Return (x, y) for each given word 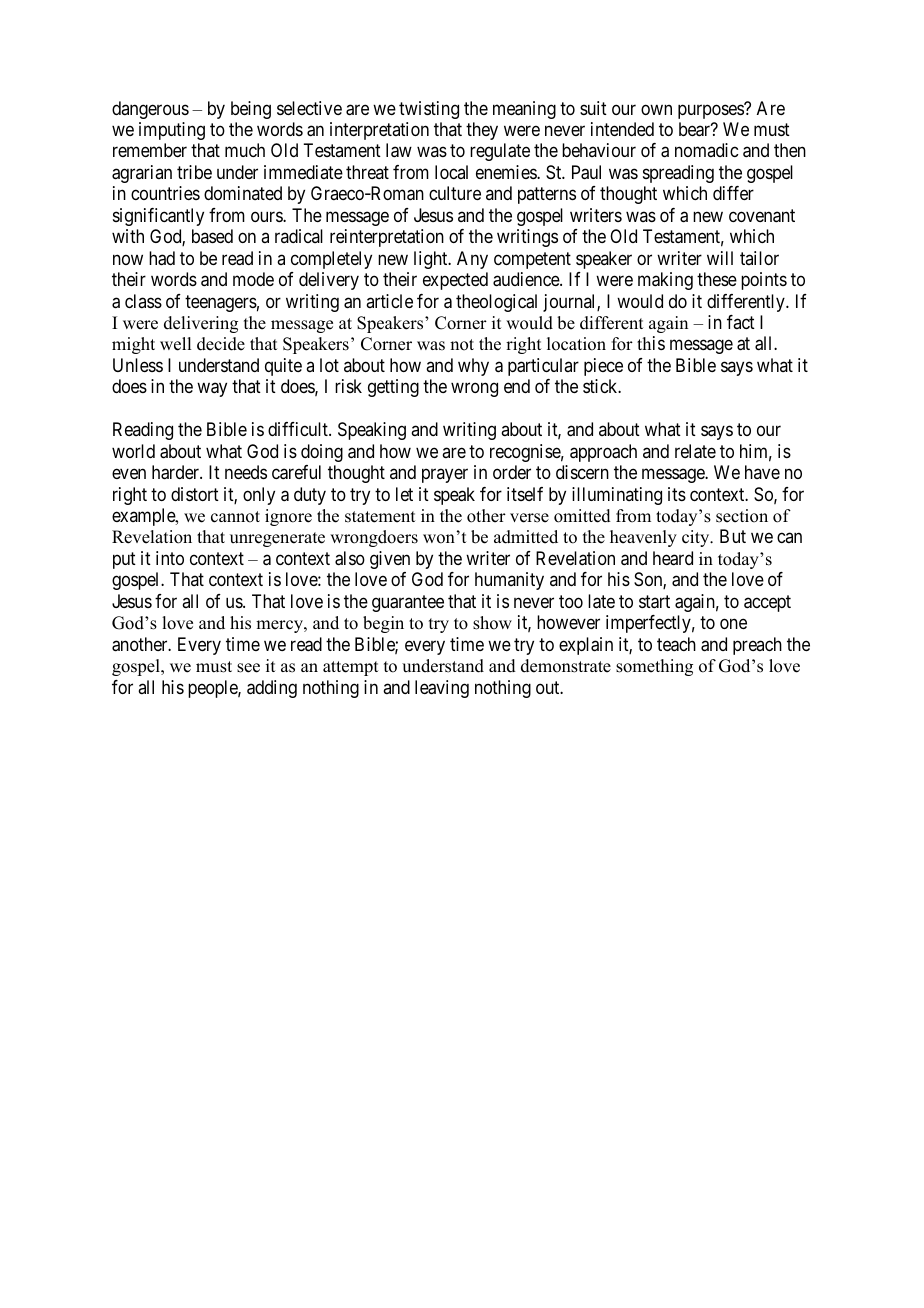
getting (393, 388)
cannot (235, 517)
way (212, 390)
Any (472, 260)
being (251, 110)
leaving (442, 689)
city (697, 538)
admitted (526, 537)
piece (603, 367)
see (248, 668)
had (162, 258)
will (720, 258)
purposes (711, 111)
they (482, 131)
